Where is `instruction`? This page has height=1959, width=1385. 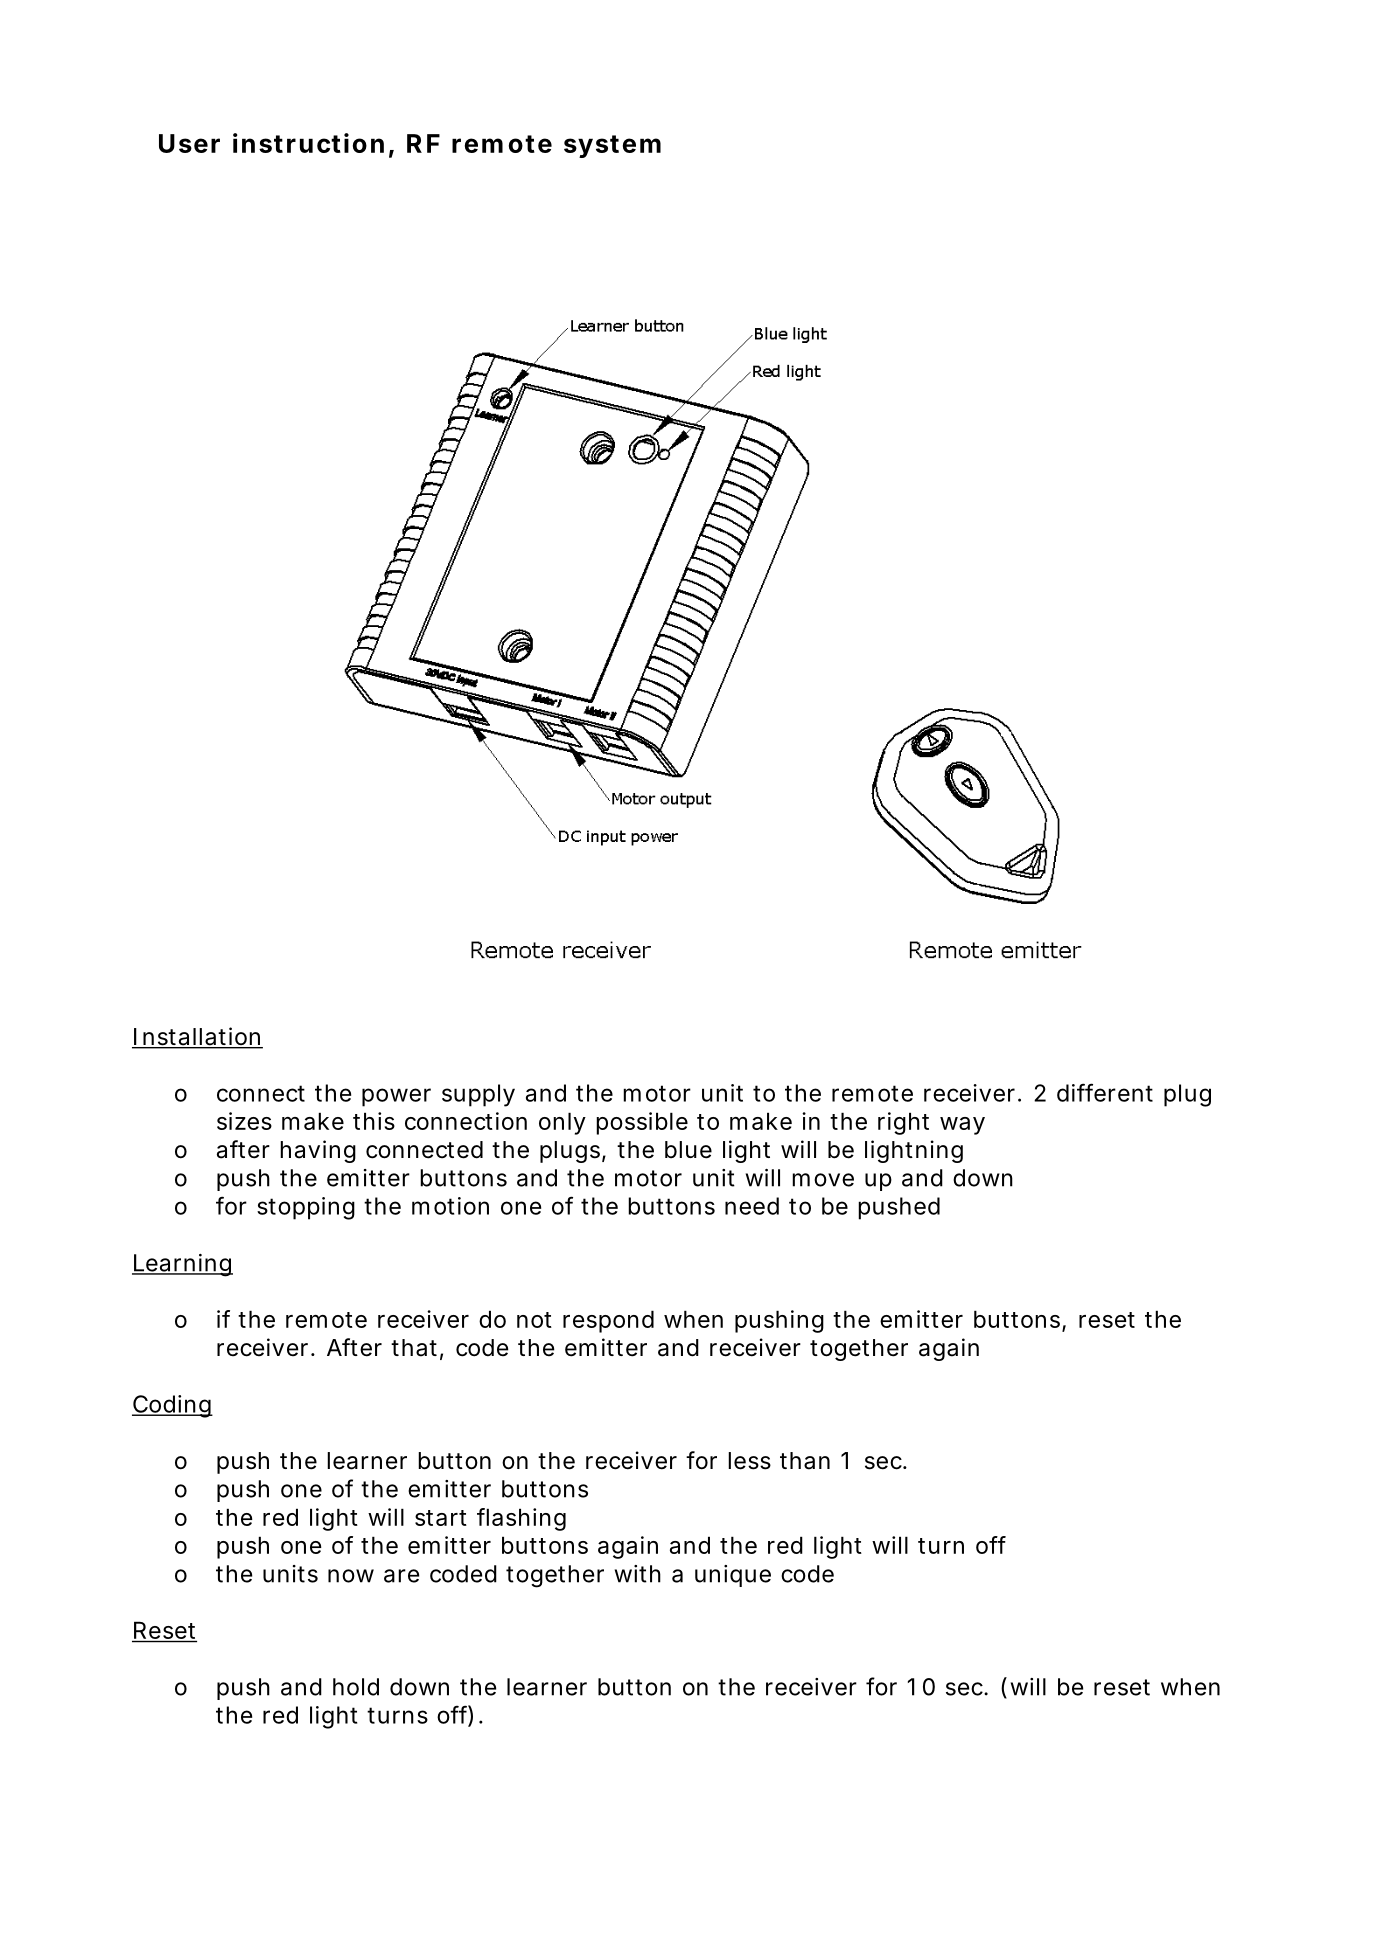
instruction is located at coordinates (308, 143).
